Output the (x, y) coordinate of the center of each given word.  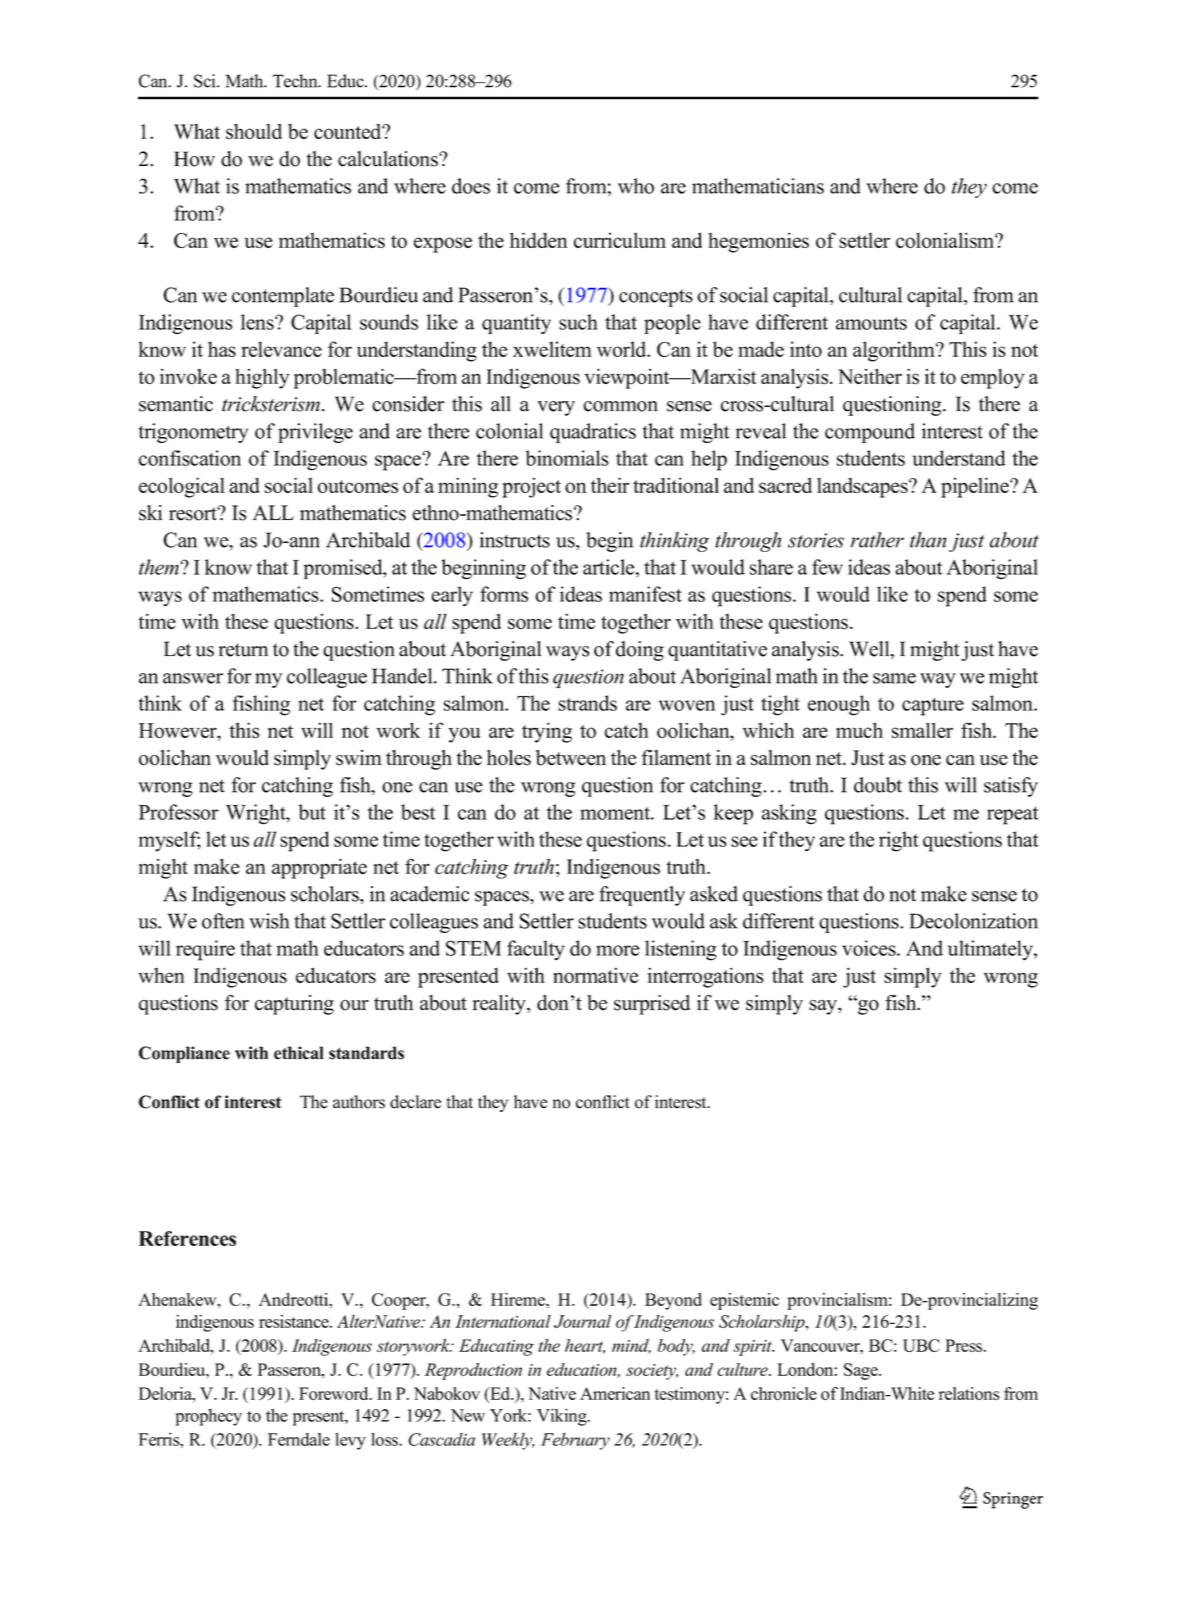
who (636, 186)
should (254, 131)
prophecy (209, 1417)
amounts (871, 323)
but (312, 812)
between (571, 758)
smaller (922, 730)
